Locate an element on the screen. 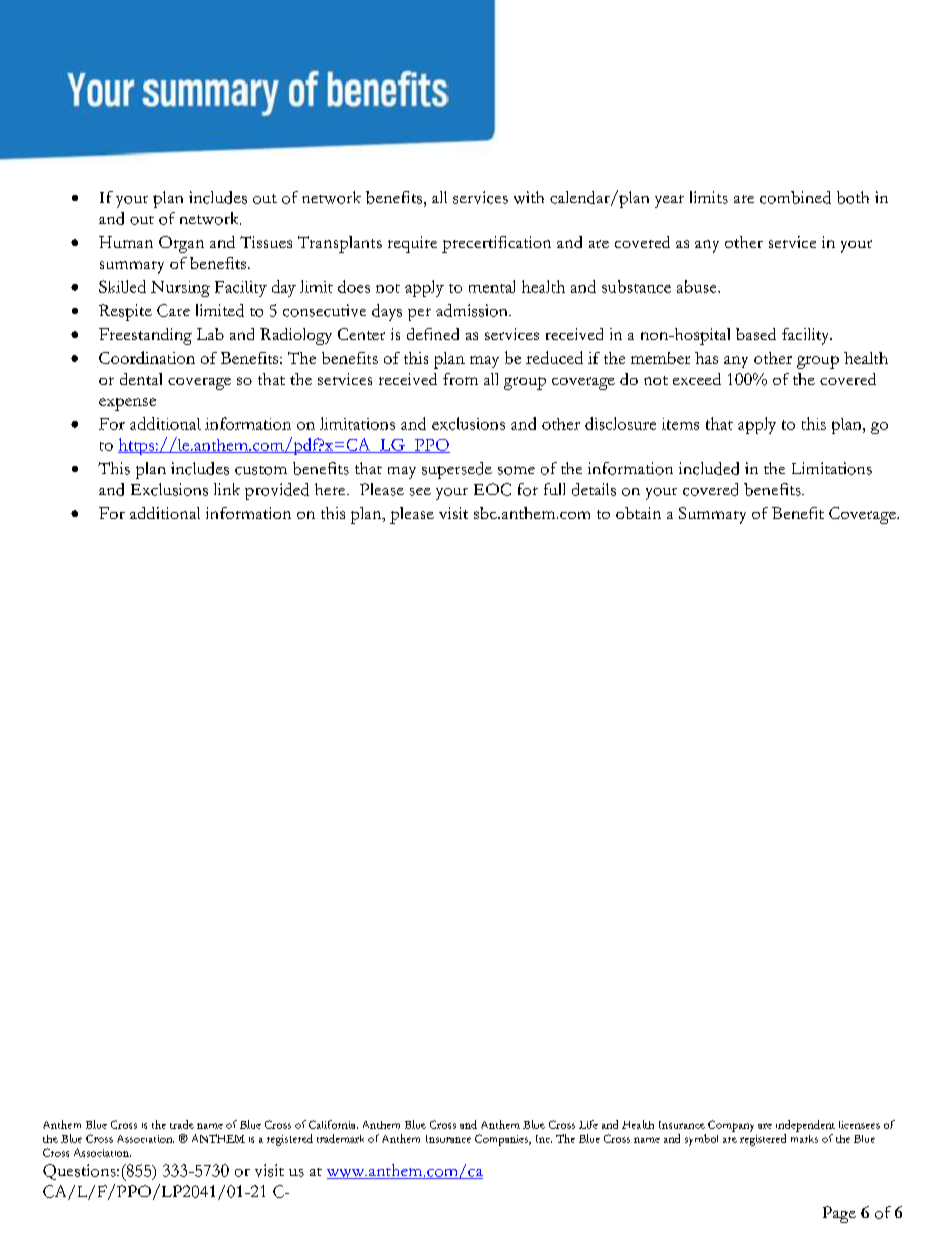 This screenshot has width=952, height=1233. provided is located at coordinates (277, 491).
